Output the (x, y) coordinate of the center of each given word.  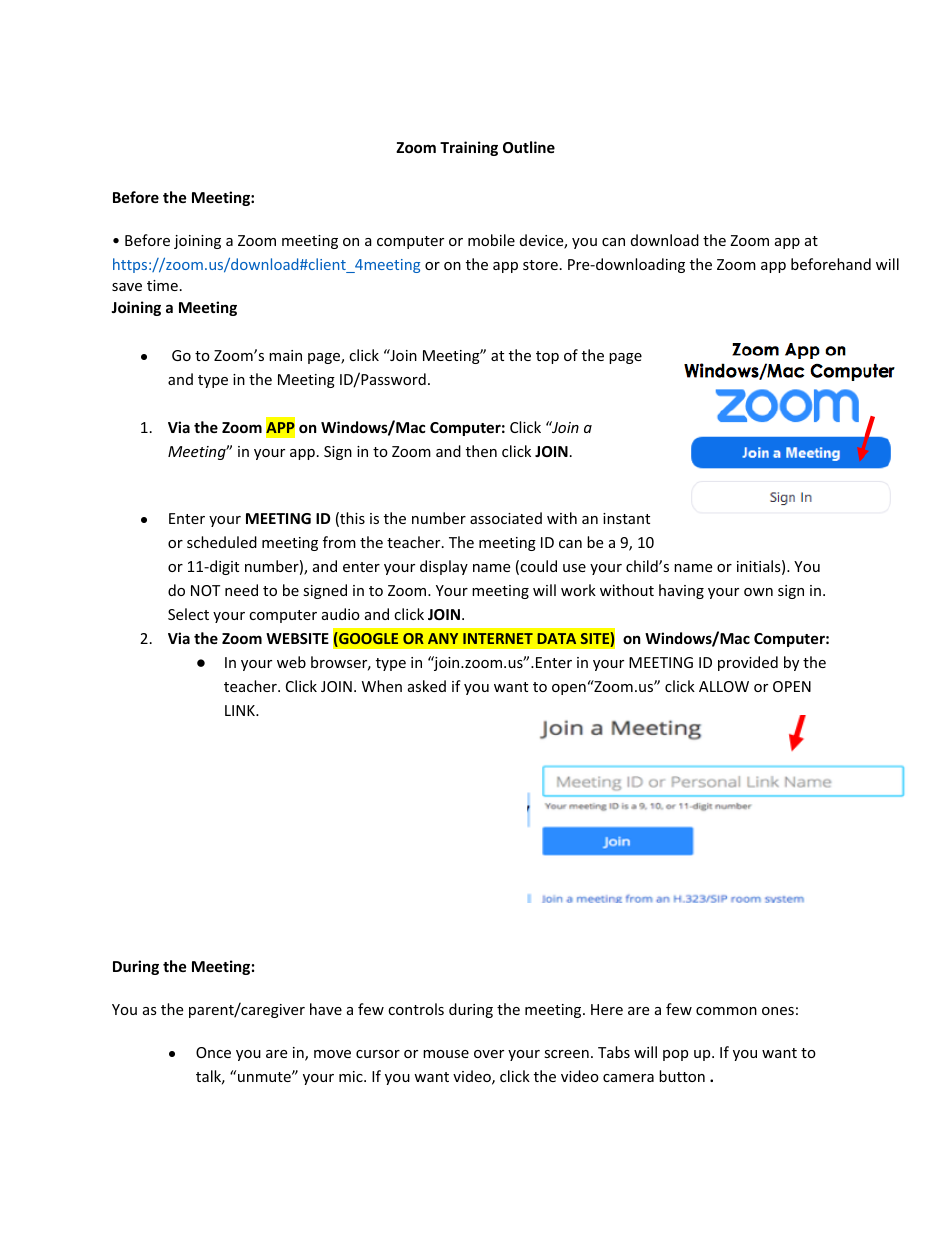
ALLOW (724, 686)
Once (213, 1052)
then (481, 451)
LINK (241, 710)
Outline (529, 147)
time (162, 285)
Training (469, 148)
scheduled (222, 542)
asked (427, 686)
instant (626, 518)
